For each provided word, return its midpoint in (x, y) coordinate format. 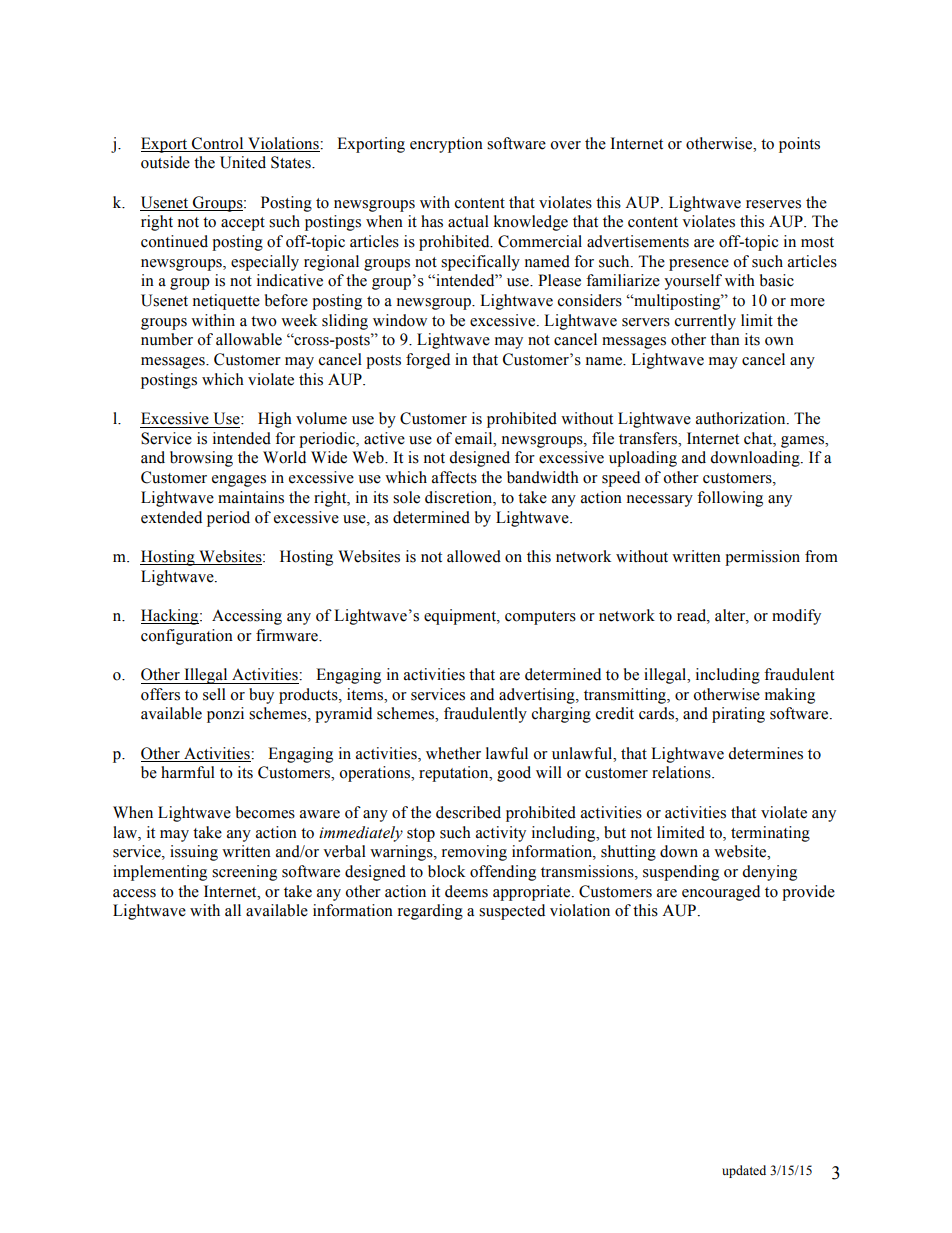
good (514, 774)
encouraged (721, 893)
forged (428, 361)
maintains (251, 497)
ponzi (225, 715)
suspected (512, 912)
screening (244, 873)
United (243, 162)
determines (765, 753)
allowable (249, 339)
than (725, 339)
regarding (430, 912)
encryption (446, 145)
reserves (773, 204)
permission (762, 558)
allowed (474, 556)
